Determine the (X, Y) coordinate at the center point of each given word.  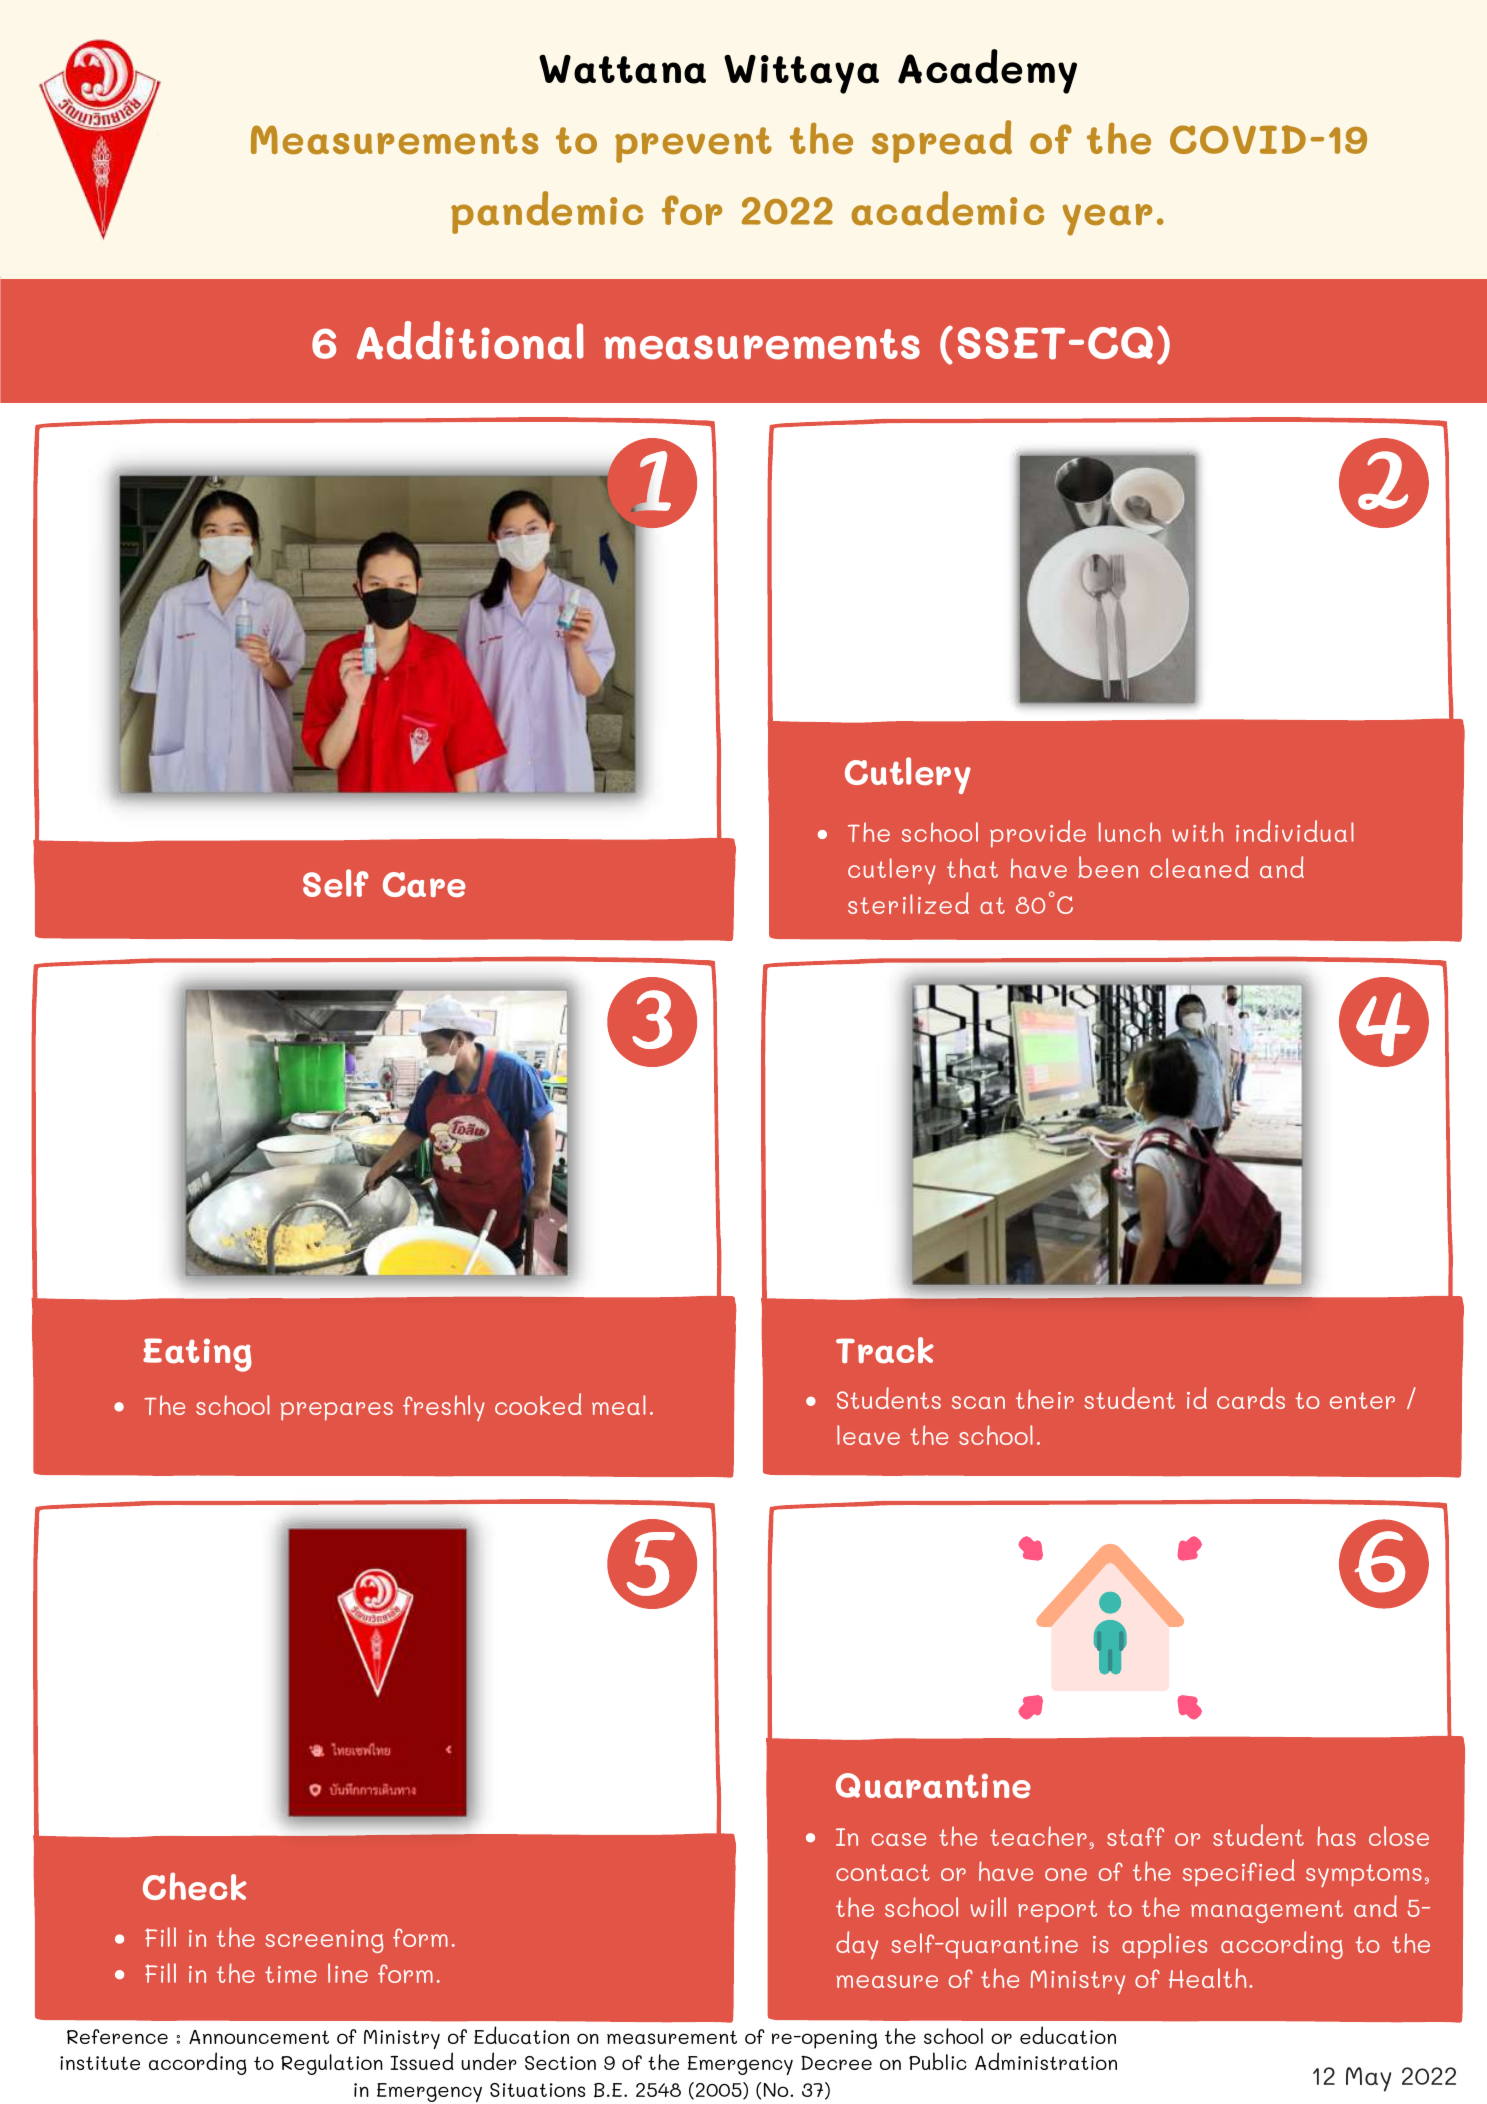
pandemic (547, 212)
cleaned (1199, 867)
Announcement (259, 2037)
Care (424, 884)
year (1107, 220)
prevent (693, 145)
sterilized (908, 903)
